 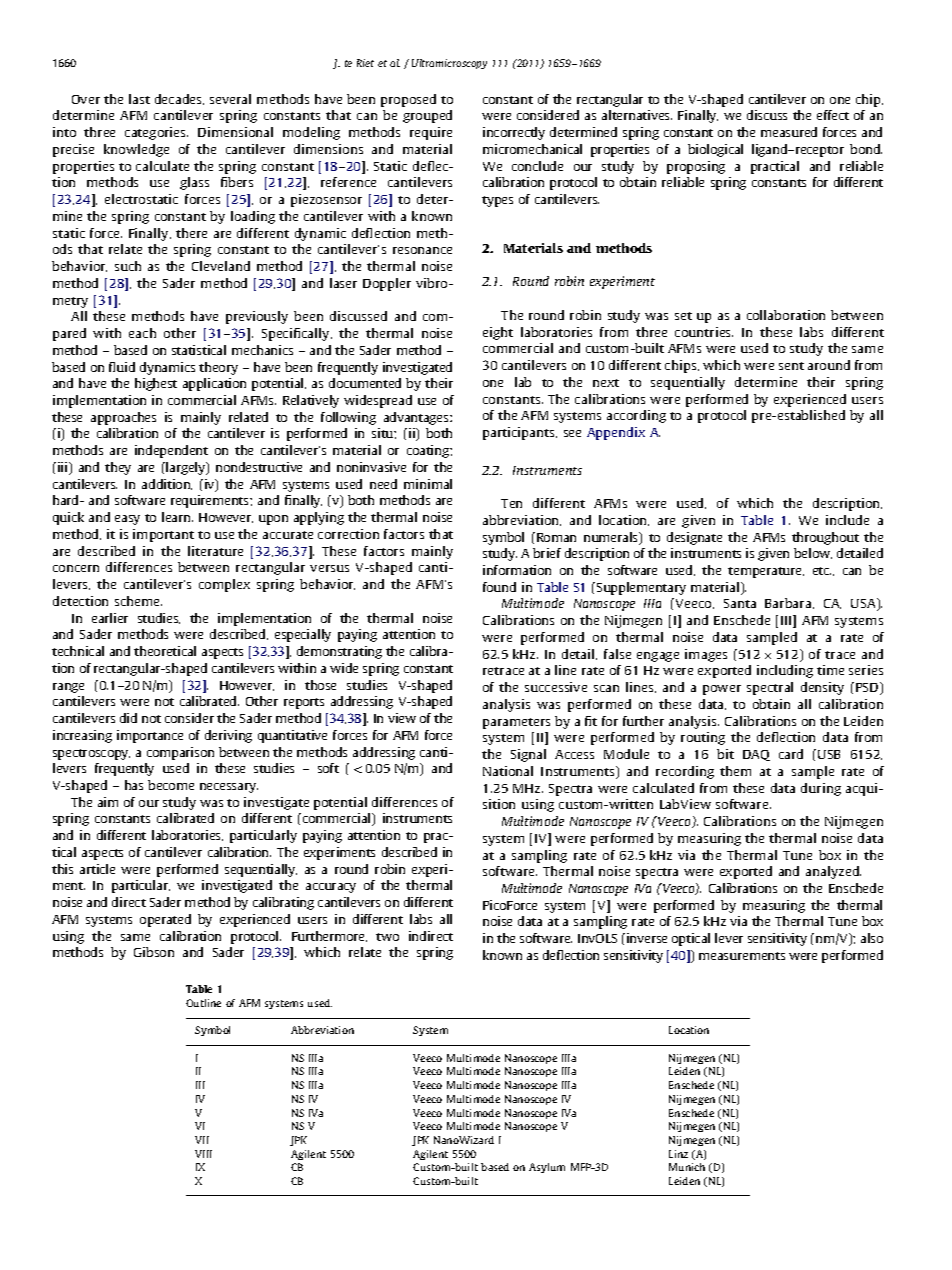 I want to click on grouped, so click(x=427, y=116).
